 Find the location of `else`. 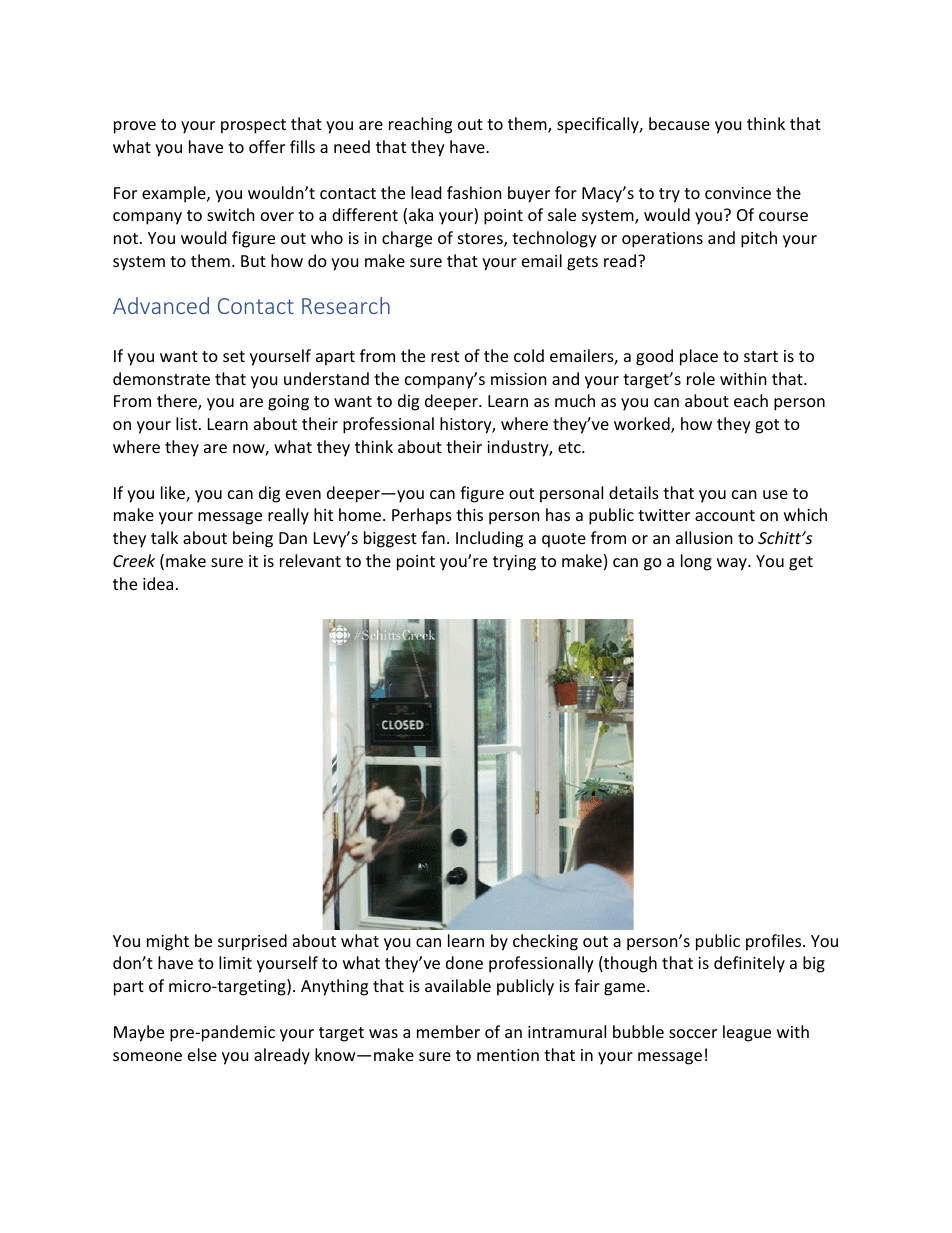

else is located at coordinates (202, 1054).
